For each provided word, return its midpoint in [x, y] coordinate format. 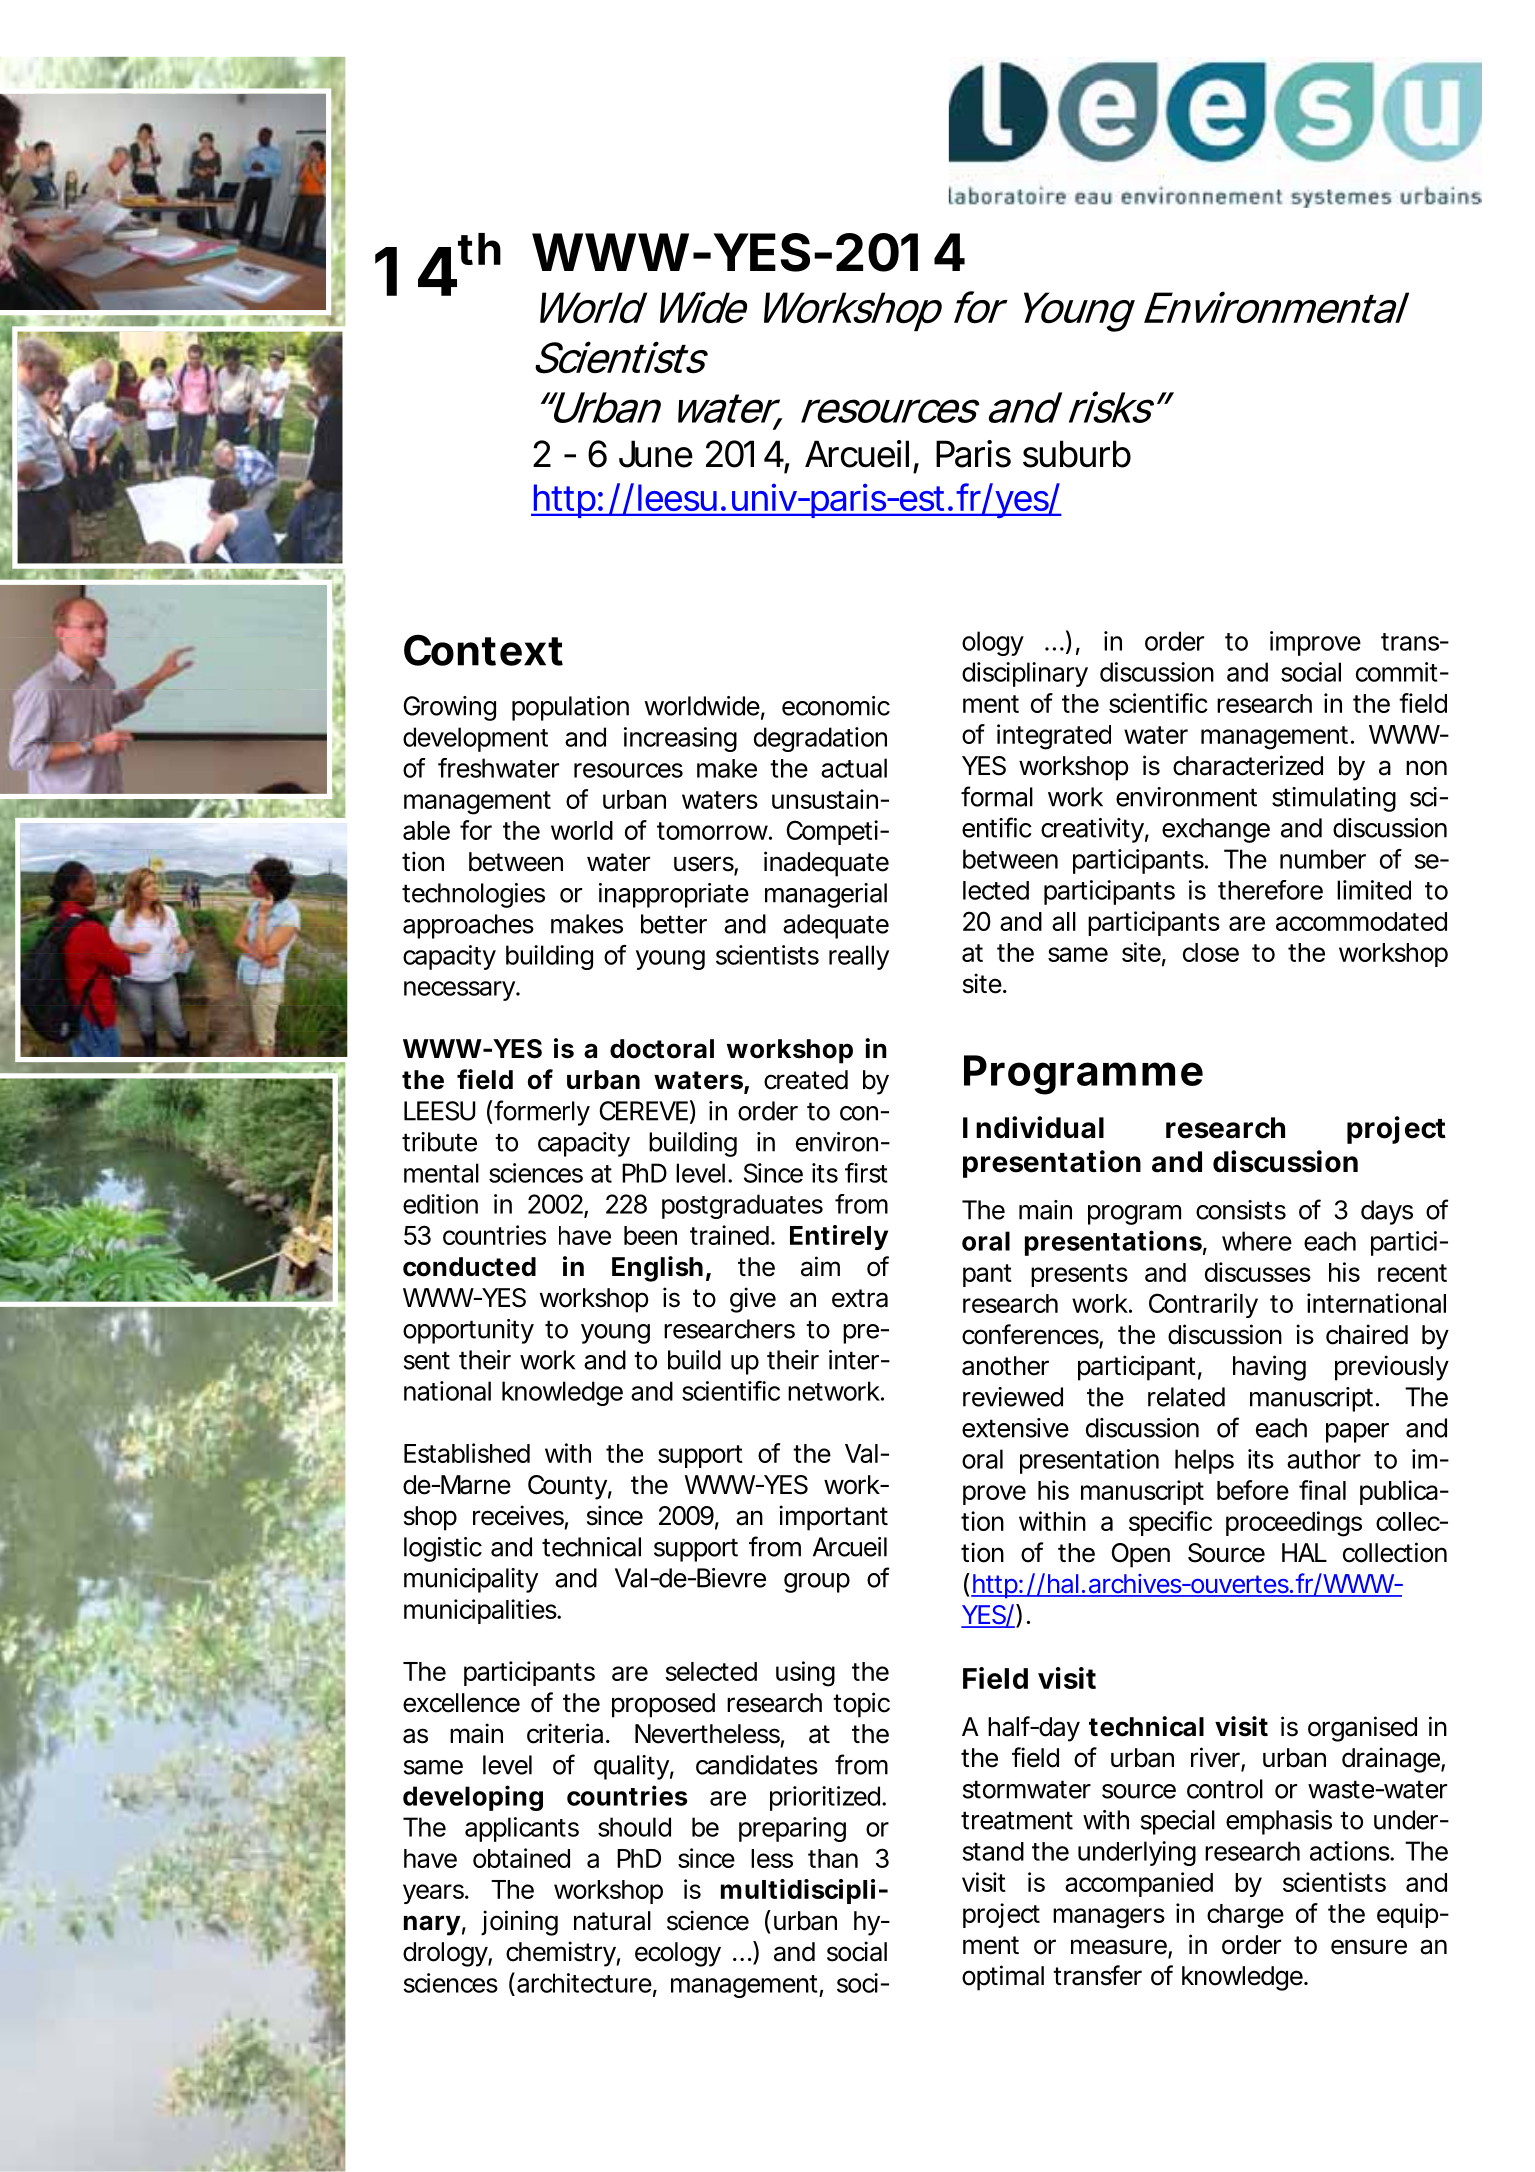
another [1005, 1366]
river [1215, 1757]
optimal [1003, 1978]
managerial [826, 895]
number [1323, 859]
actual [854, 768]
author [1324, 1459]
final [1322, 1490]
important [833, 1518]
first [866, 1173]
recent [1412, 1273]
